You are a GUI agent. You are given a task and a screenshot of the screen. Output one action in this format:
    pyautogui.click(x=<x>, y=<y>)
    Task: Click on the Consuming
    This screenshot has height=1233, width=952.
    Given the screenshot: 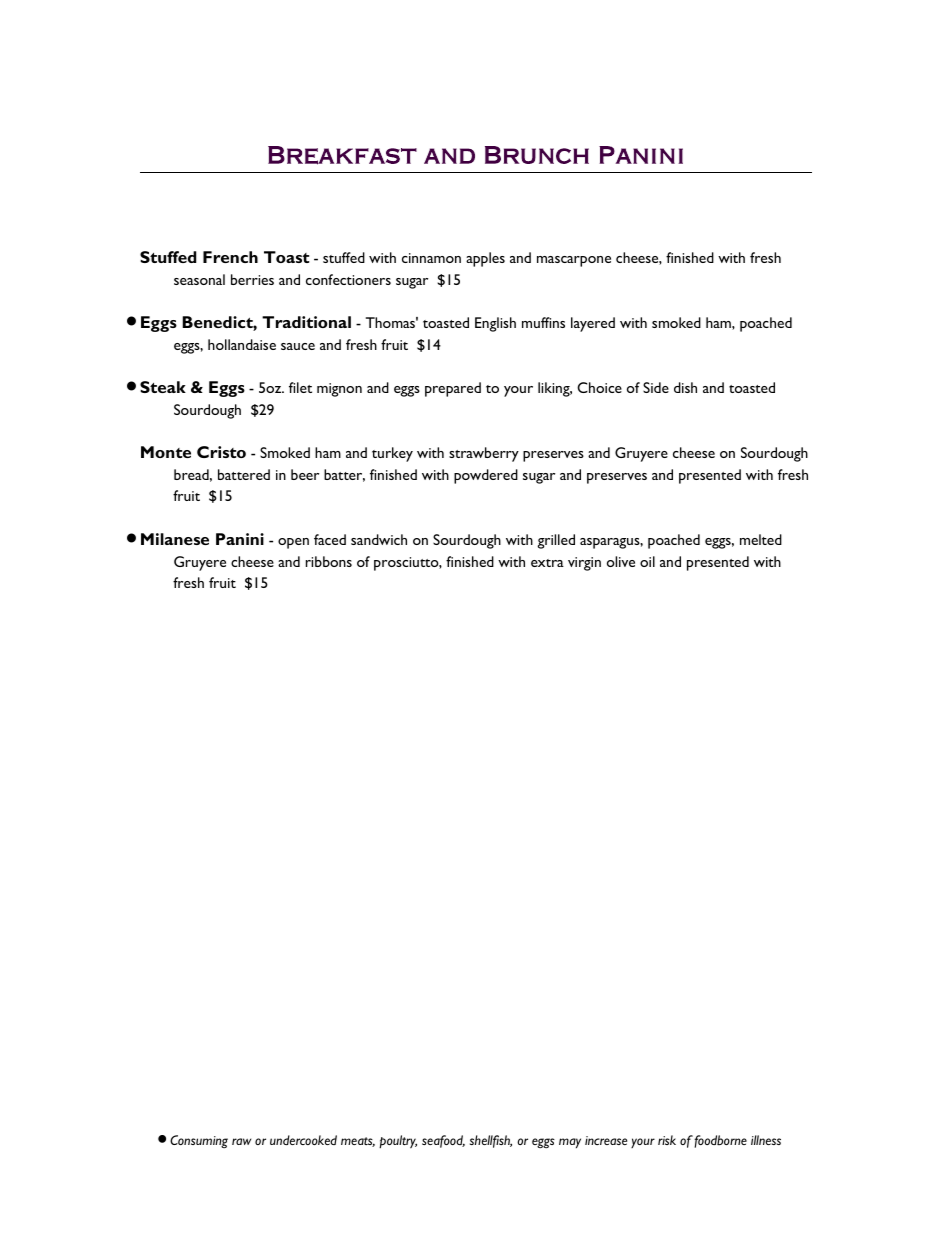 What is the action you would take?
    pyautogui.click(x=199, y=1141)
